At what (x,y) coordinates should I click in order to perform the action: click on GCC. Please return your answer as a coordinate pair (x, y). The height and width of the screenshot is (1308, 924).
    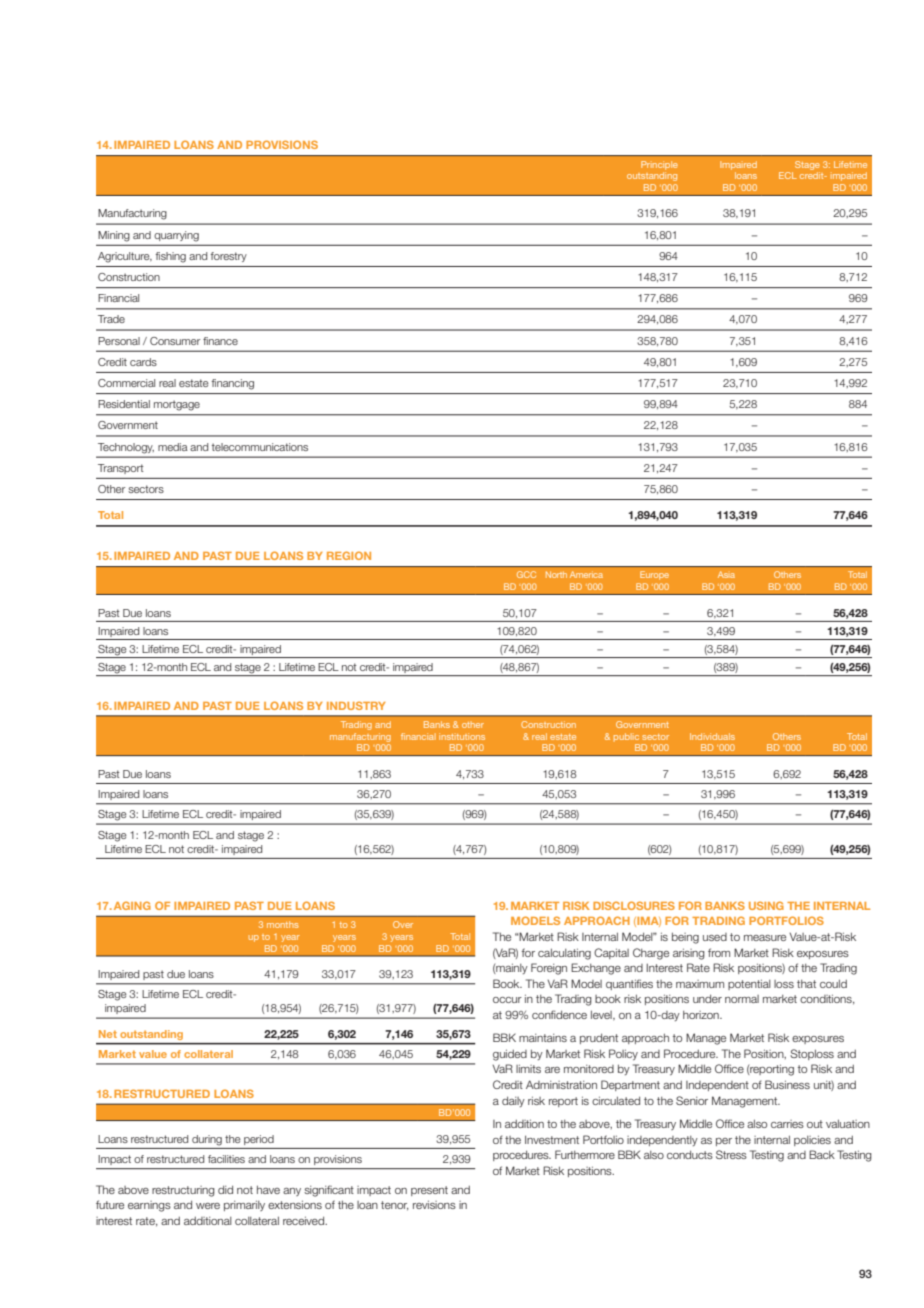
    Looking at the image, I should click on (526, 574).
